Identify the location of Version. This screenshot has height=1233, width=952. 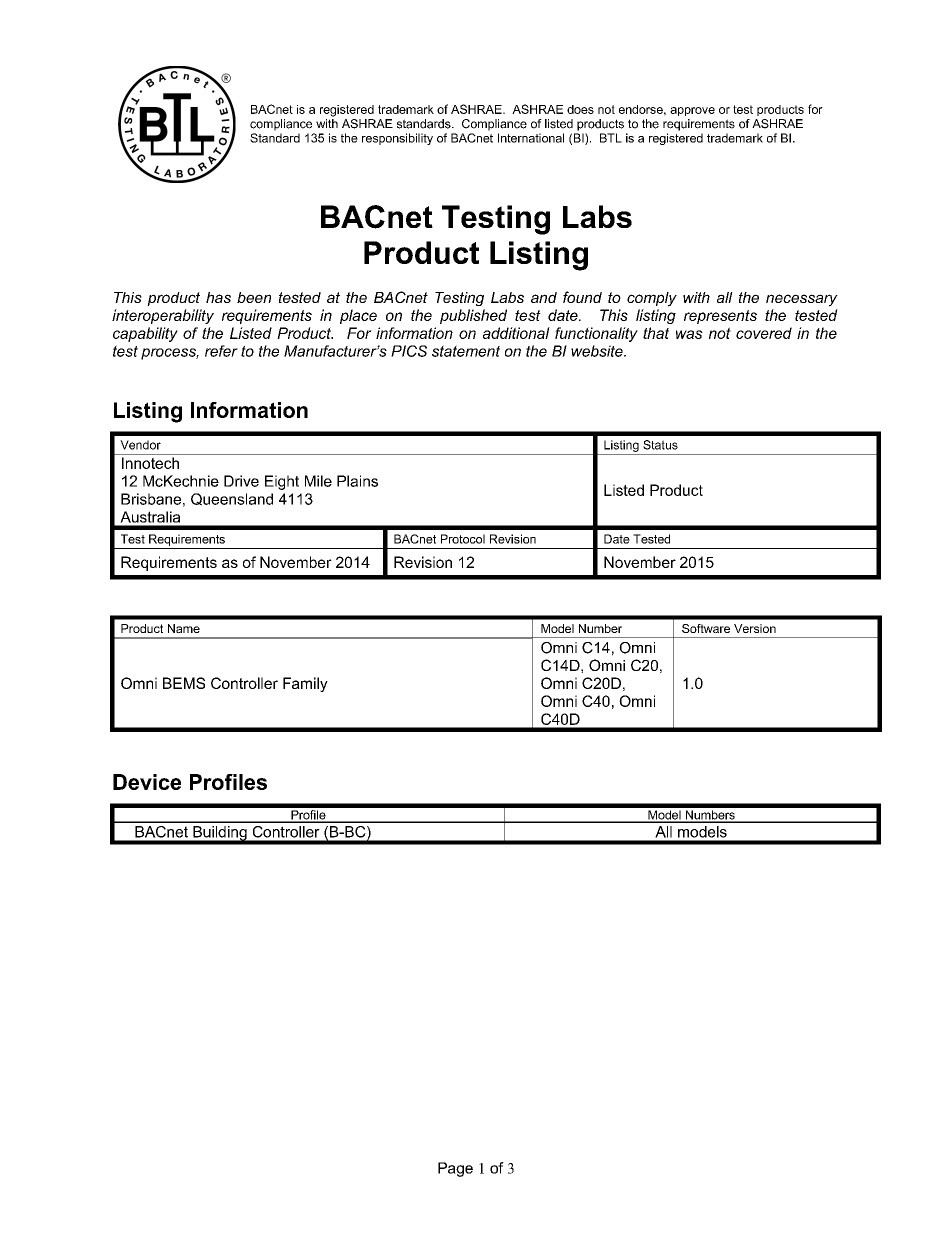
(755, 628).
